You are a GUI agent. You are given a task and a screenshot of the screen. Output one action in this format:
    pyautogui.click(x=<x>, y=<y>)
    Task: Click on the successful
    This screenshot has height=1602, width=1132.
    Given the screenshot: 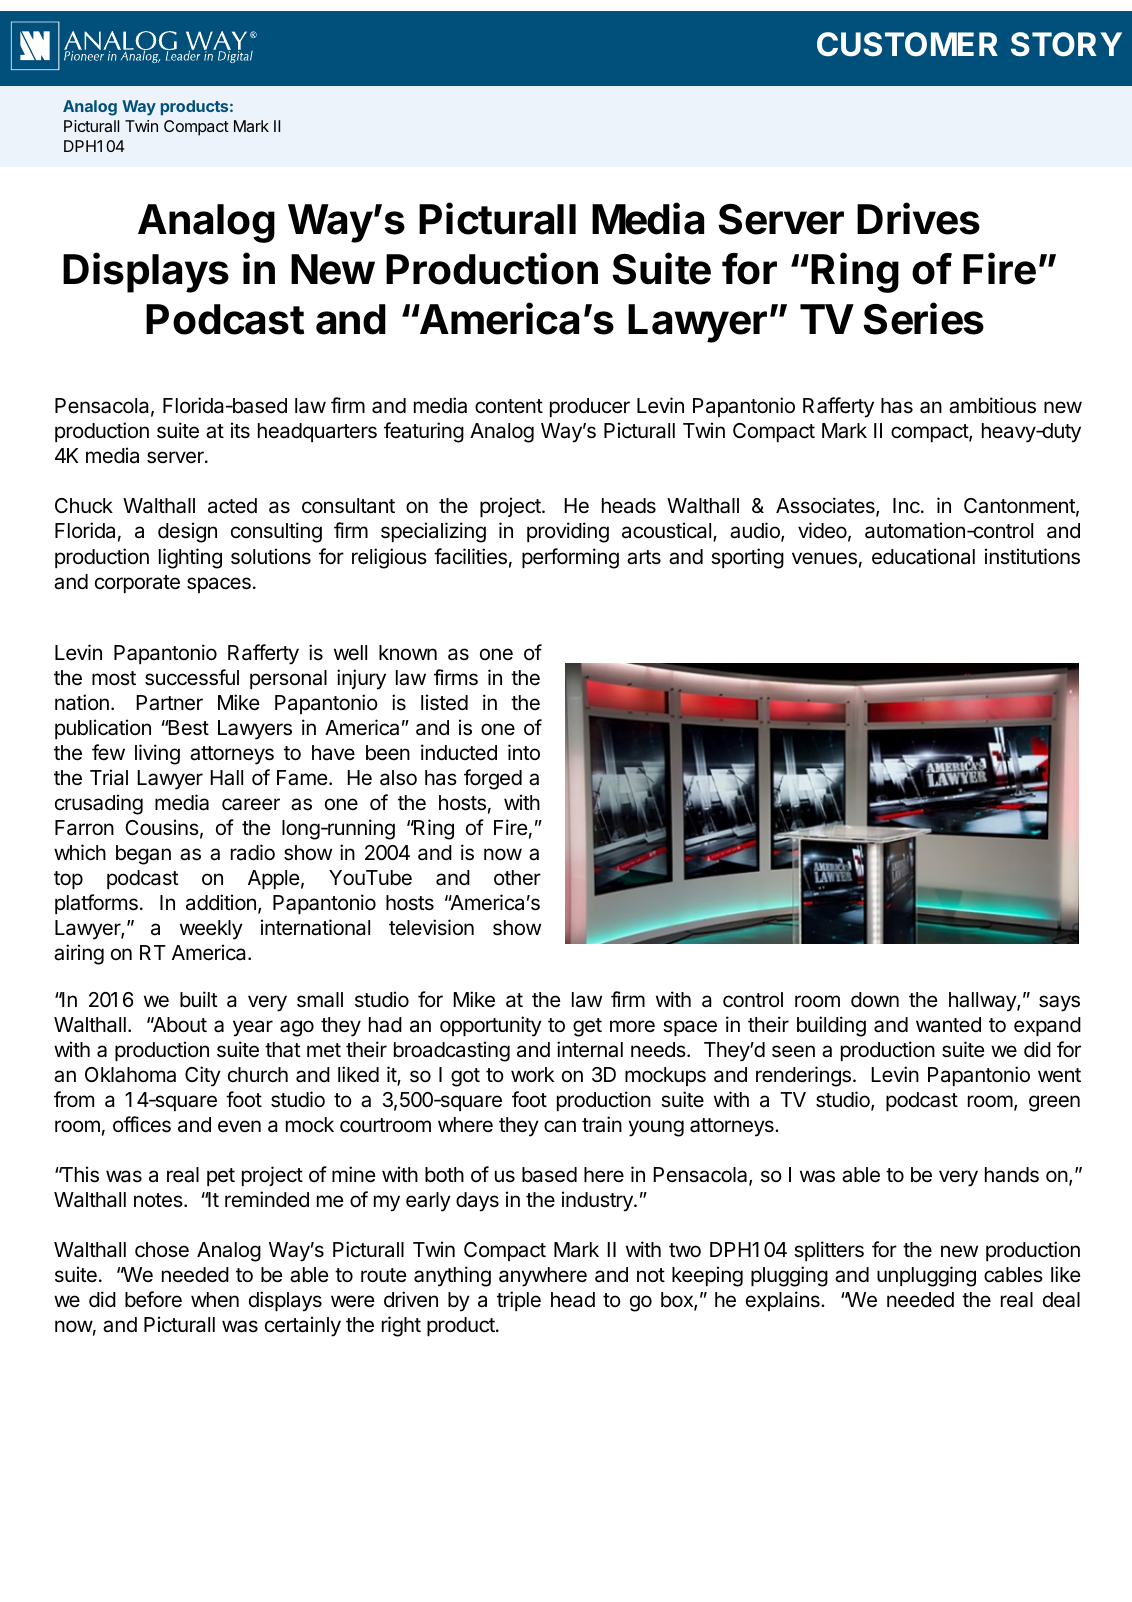 What is the action you would take?
    pyautogui.click(x=192, y=677)
